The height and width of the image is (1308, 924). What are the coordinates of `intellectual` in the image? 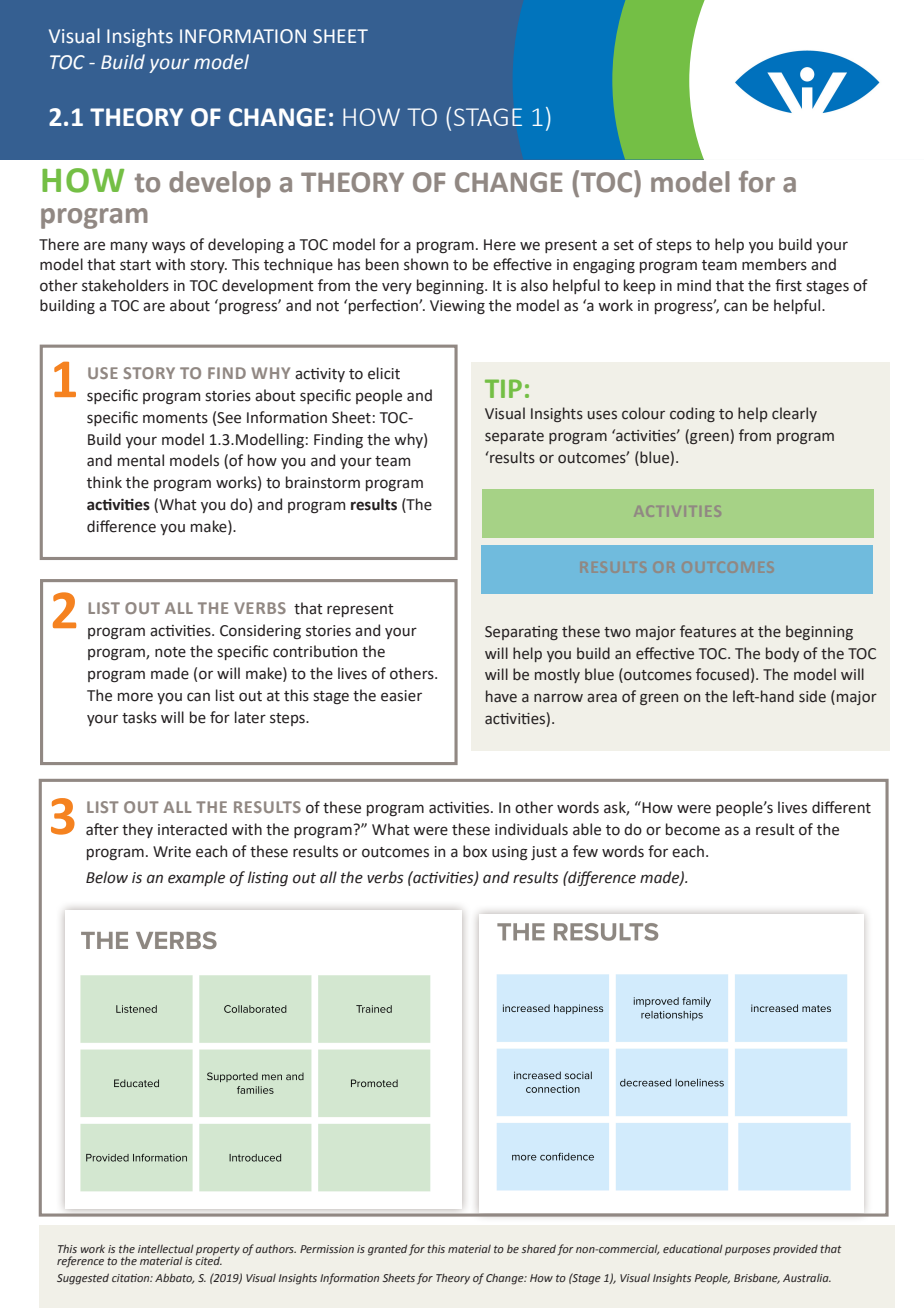 It's located at (166, 1249).
